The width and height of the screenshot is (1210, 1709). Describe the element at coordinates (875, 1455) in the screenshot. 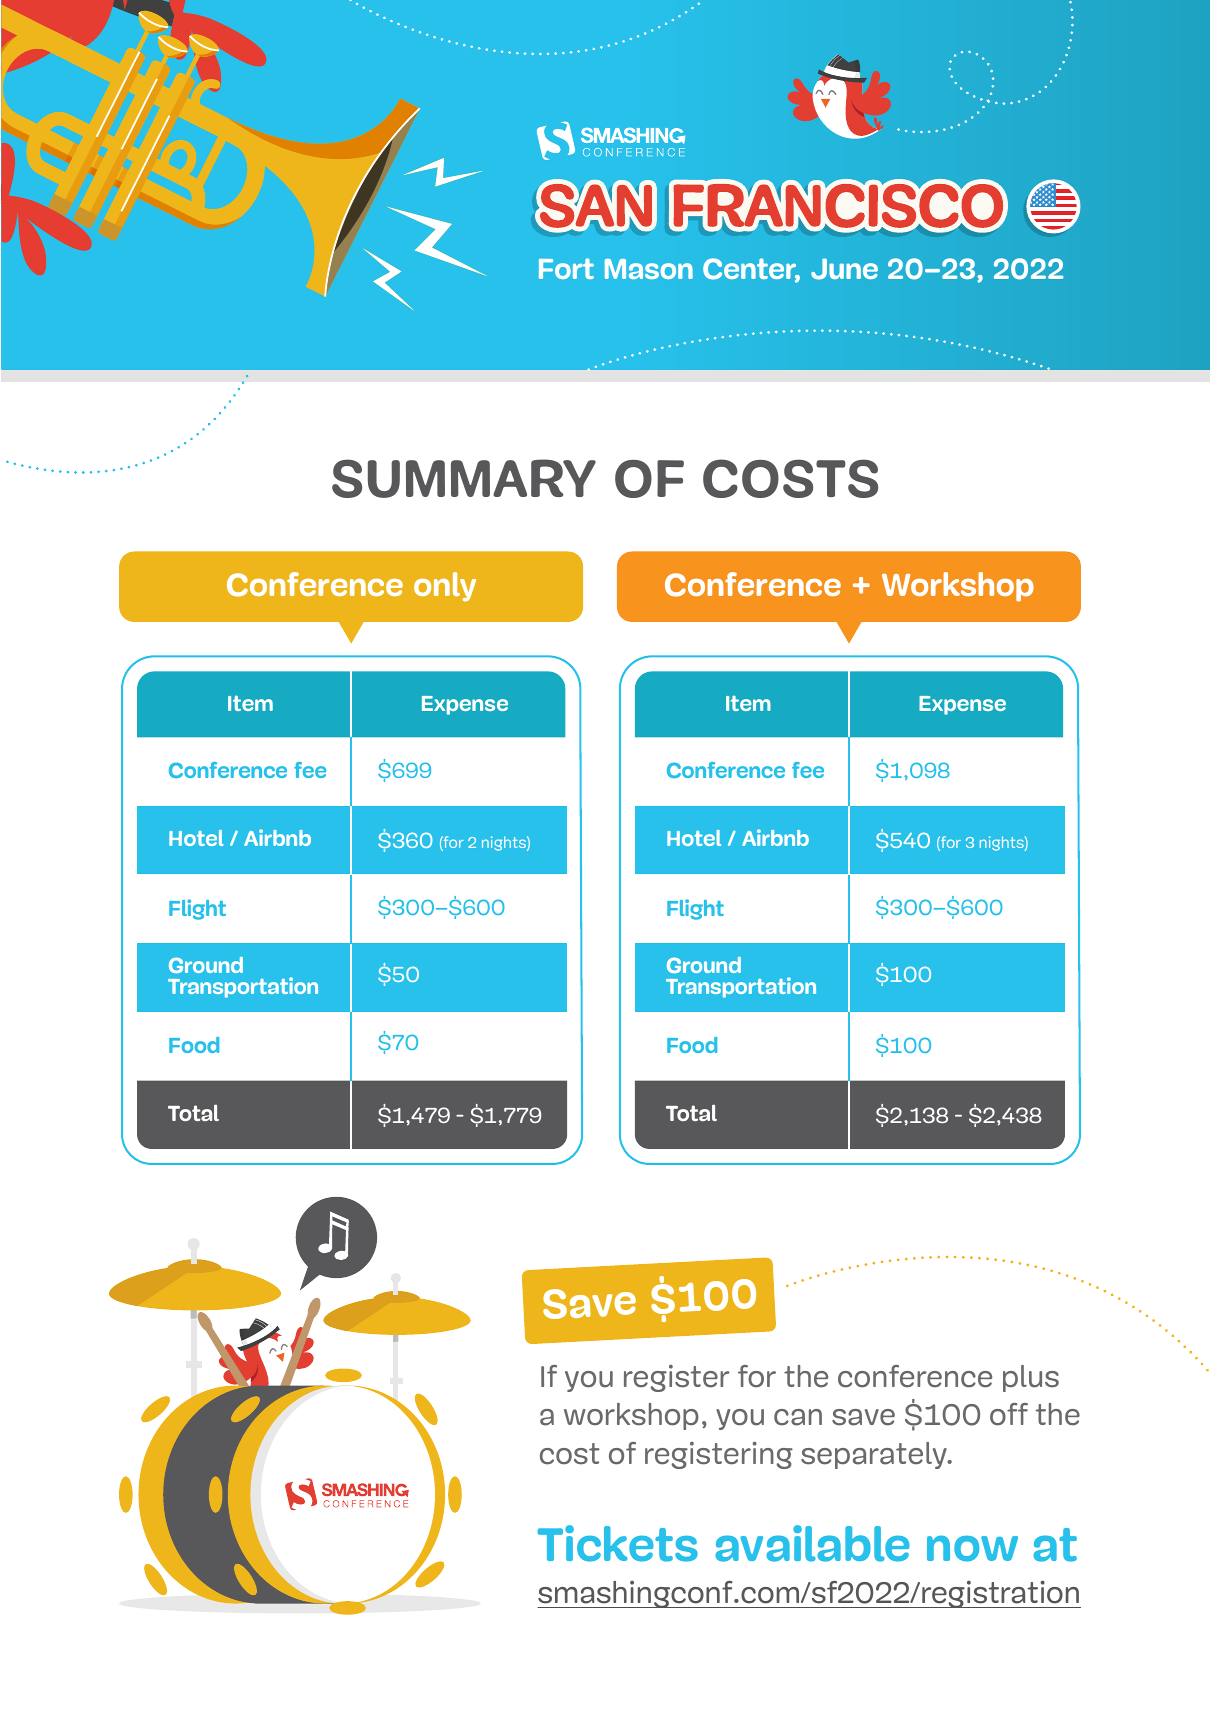

I see `separately` at that location.
